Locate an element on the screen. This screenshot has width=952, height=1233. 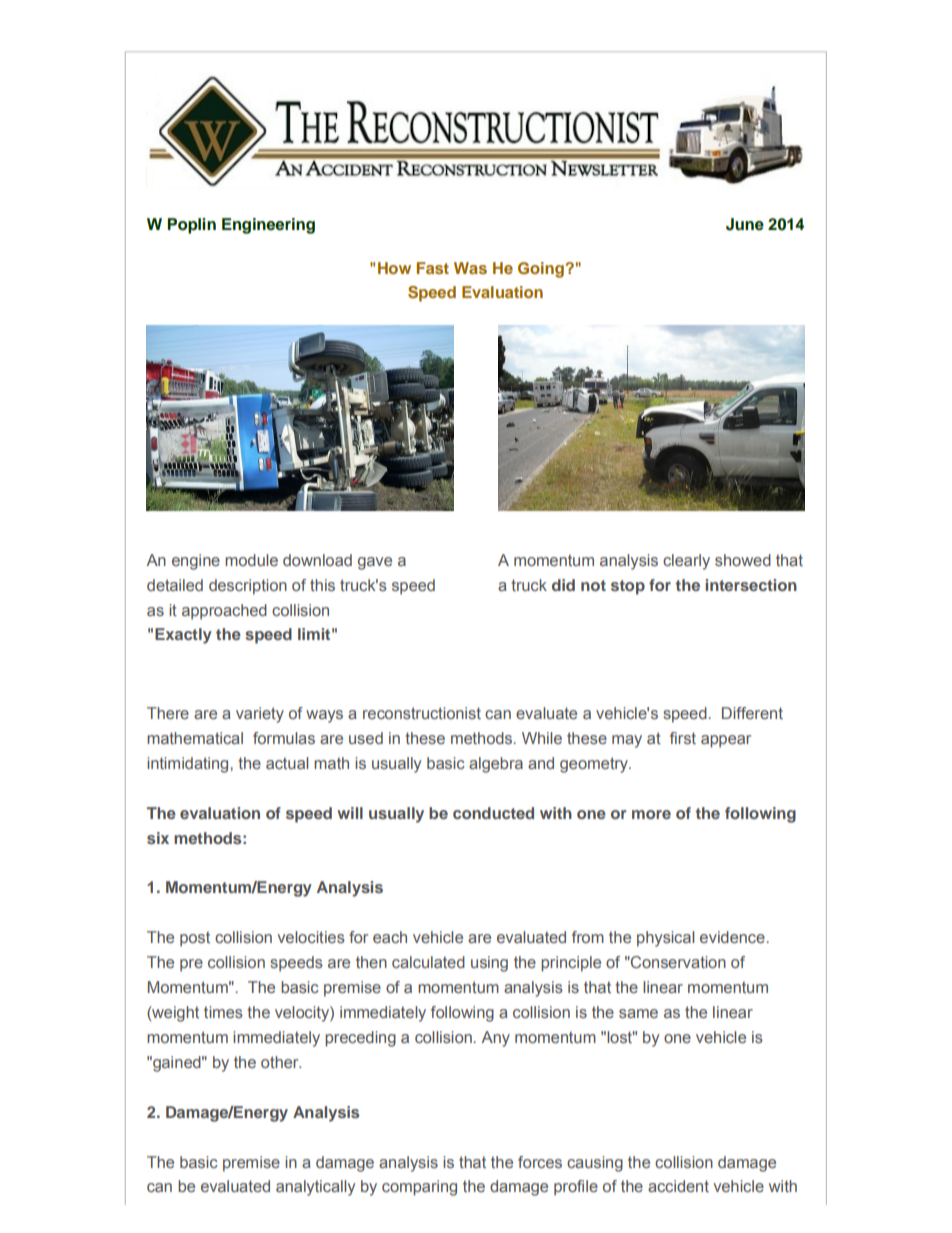
analytically is located at coordinates (315, 1188).
